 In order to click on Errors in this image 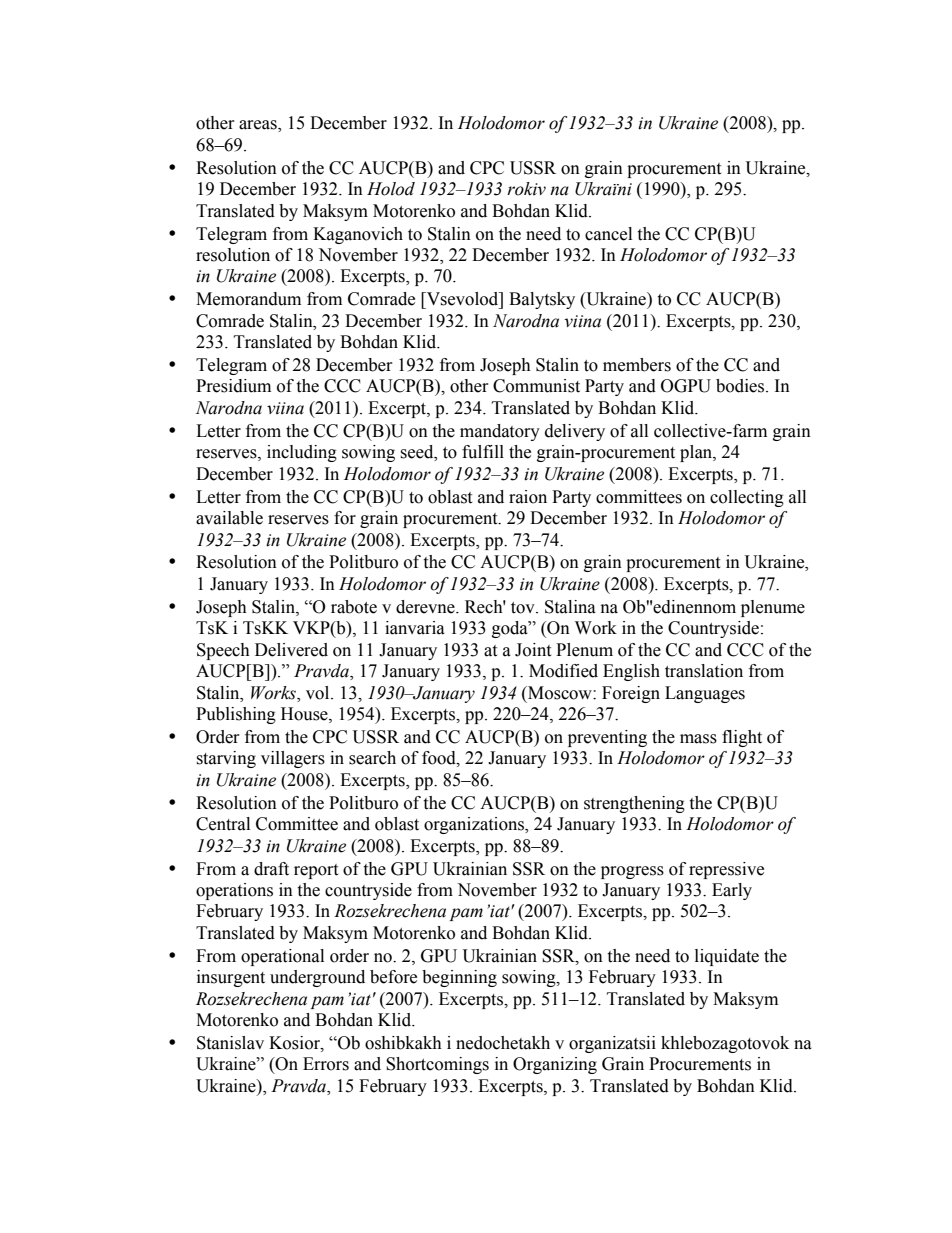, I will do `click(326, 1064)`.
